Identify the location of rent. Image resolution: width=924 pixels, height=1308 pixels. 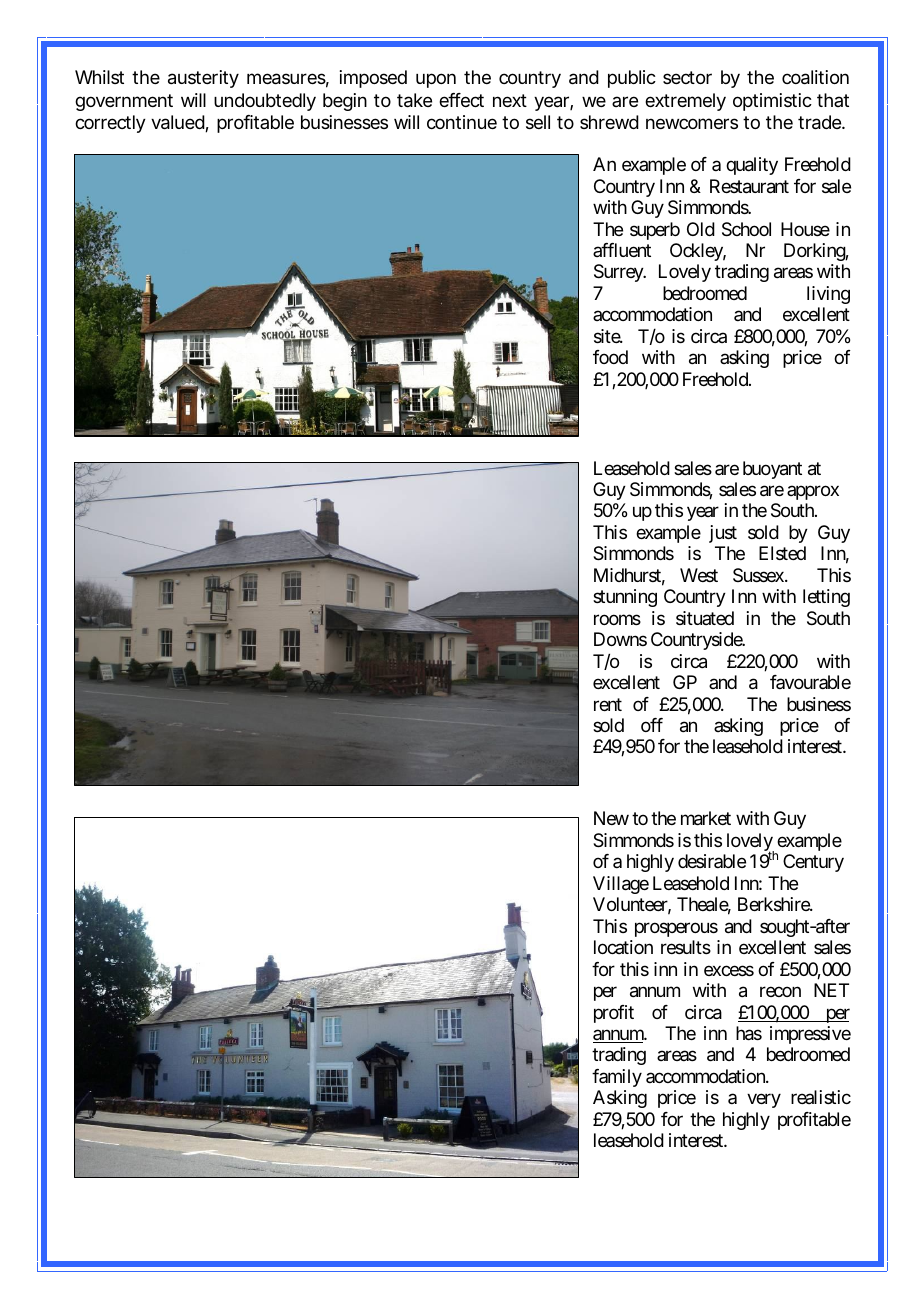
(608, 704).
